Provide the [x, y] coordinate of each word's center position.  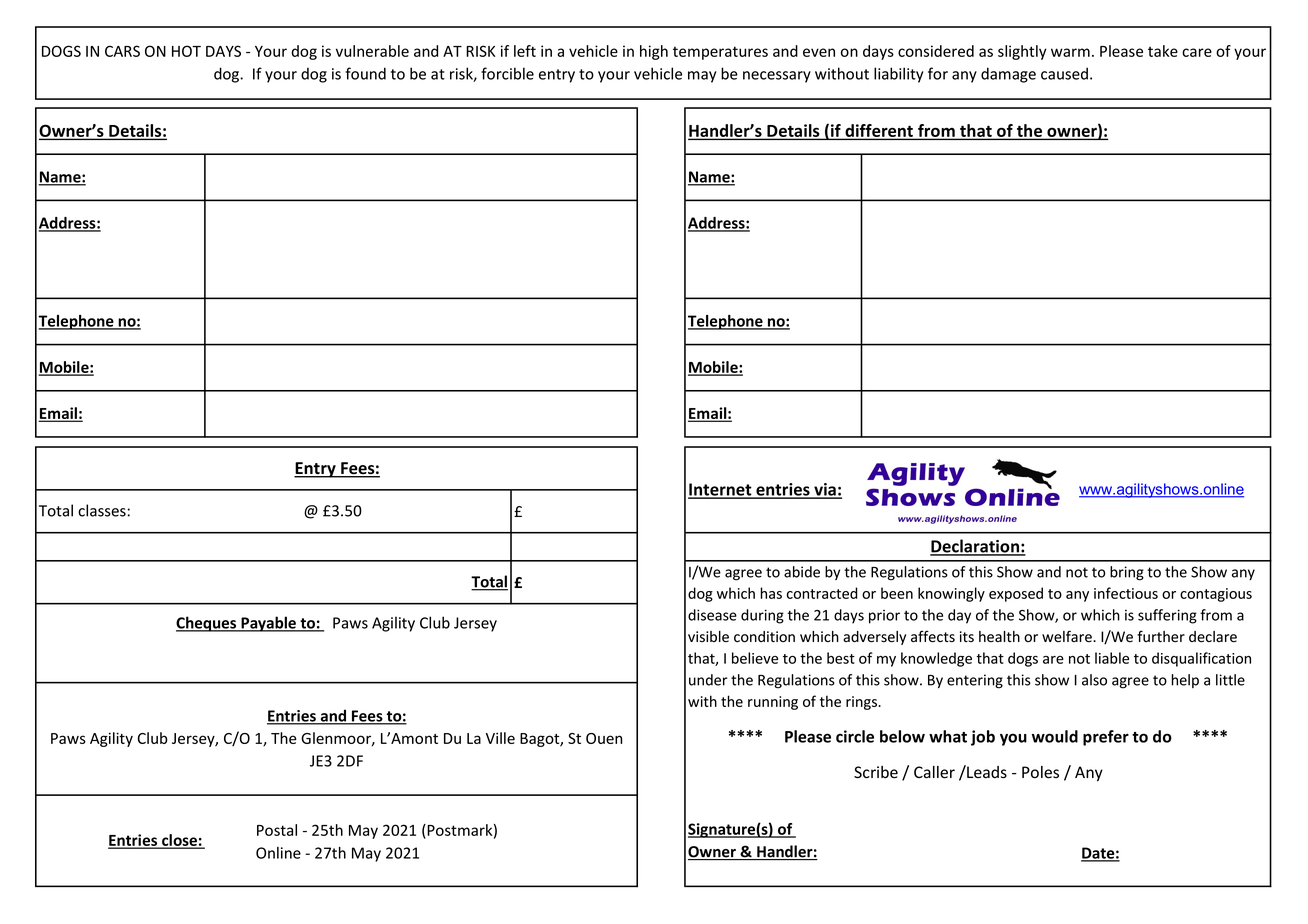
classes [102, 510]
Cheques [207, 624]
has [771, 593]
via [825, 490]
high [654, 52]
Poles [1040, 772]
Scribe [876, 772]
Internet [721, 490]
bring [1127, 573]
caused [1064, 73]
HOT [186, 51]
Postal [277, 830]
